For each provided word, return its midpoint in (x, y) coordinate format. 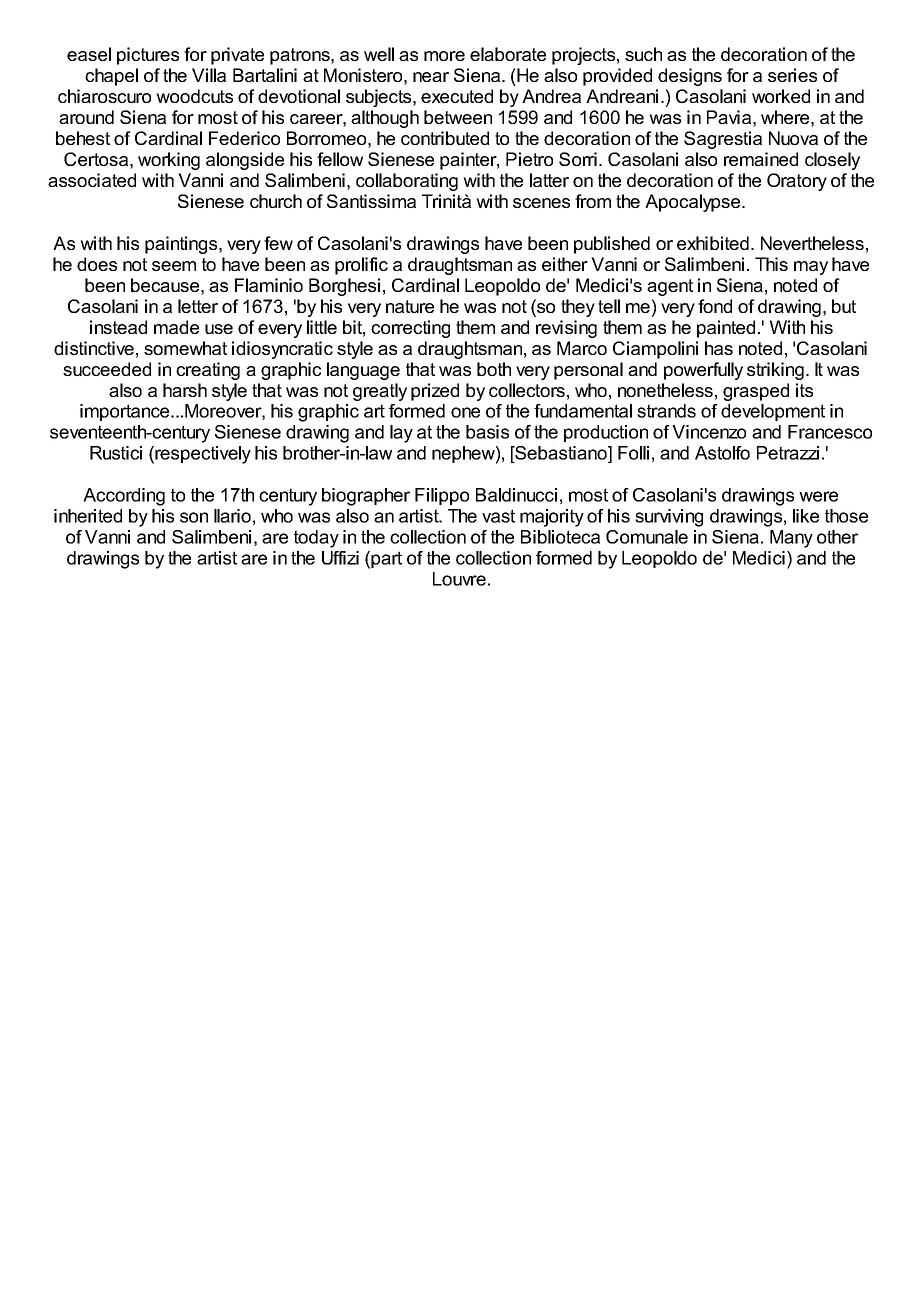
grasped (756, 392)
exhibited (713, 243)
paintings (182, 245)
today (316, 539)
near (431, 77)
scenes (541, 203)
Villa (209, 75)
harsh (185, 390)
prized (435, 392)
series (792, 75)
